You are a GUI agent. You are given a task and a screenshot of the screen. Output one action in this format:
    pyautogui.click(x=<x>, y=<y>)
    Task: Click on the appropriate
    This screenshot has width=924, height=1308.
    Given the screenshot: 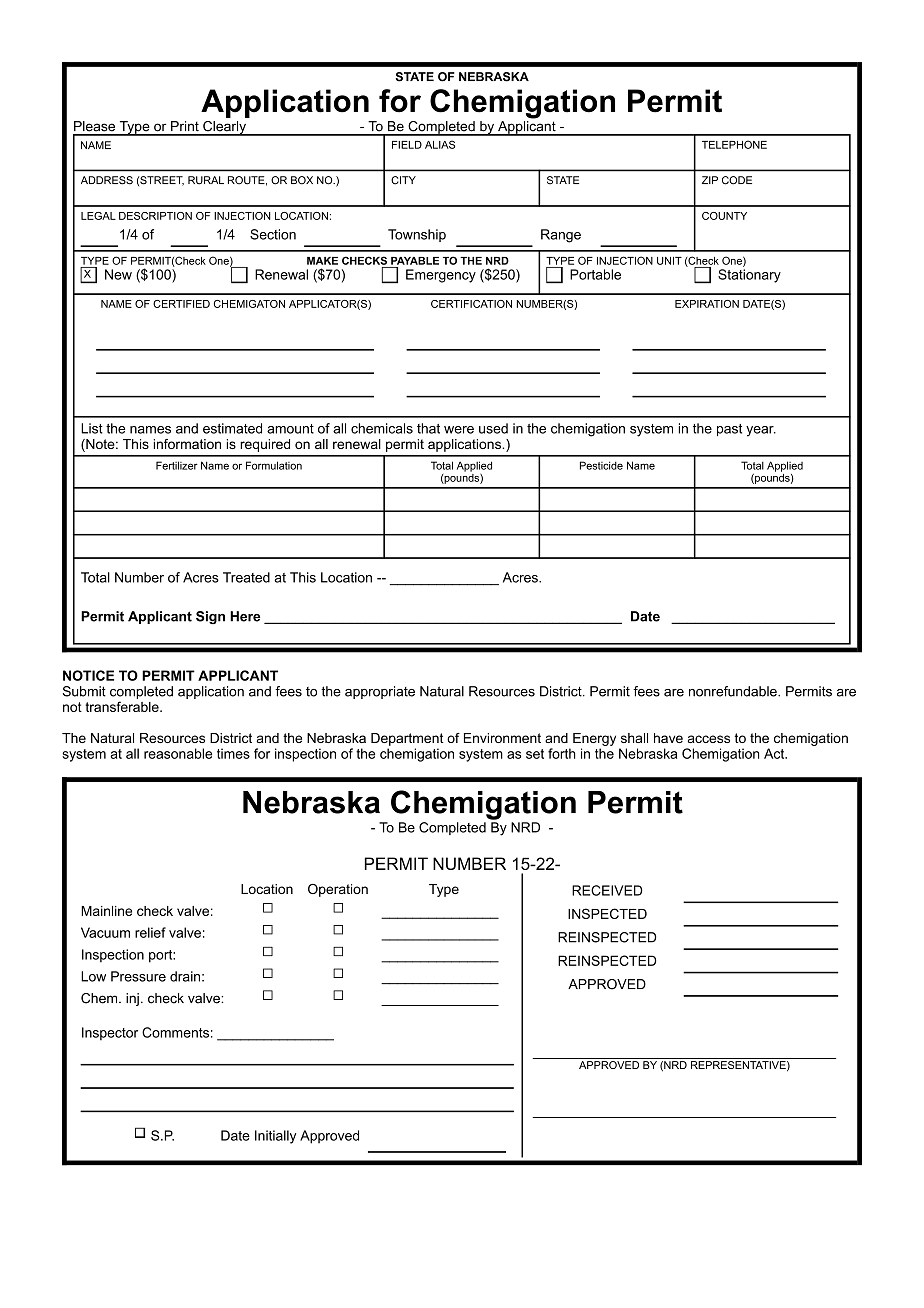 What is the action you would take?
    pyautogui.click(x=380, y=692)
